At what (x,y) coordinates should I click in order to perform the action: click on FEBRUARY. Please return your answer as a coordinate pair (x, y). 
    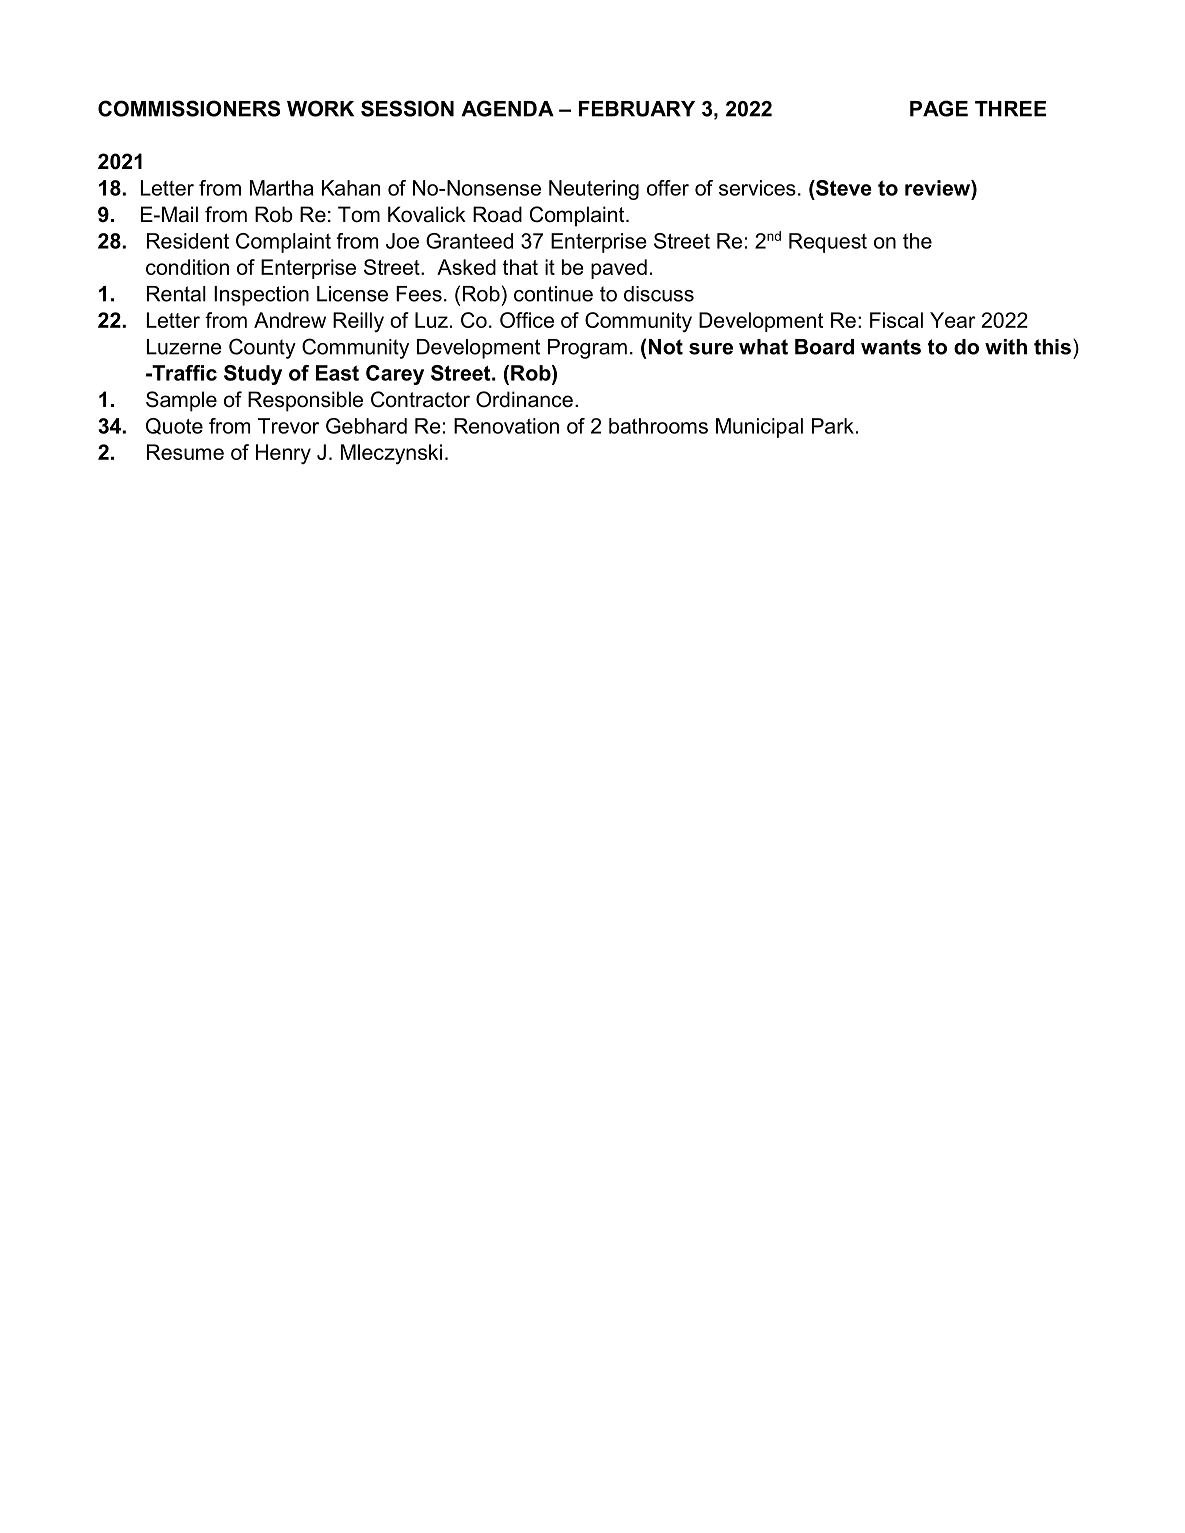
    Looking at the image, I should click on (637, 109).
